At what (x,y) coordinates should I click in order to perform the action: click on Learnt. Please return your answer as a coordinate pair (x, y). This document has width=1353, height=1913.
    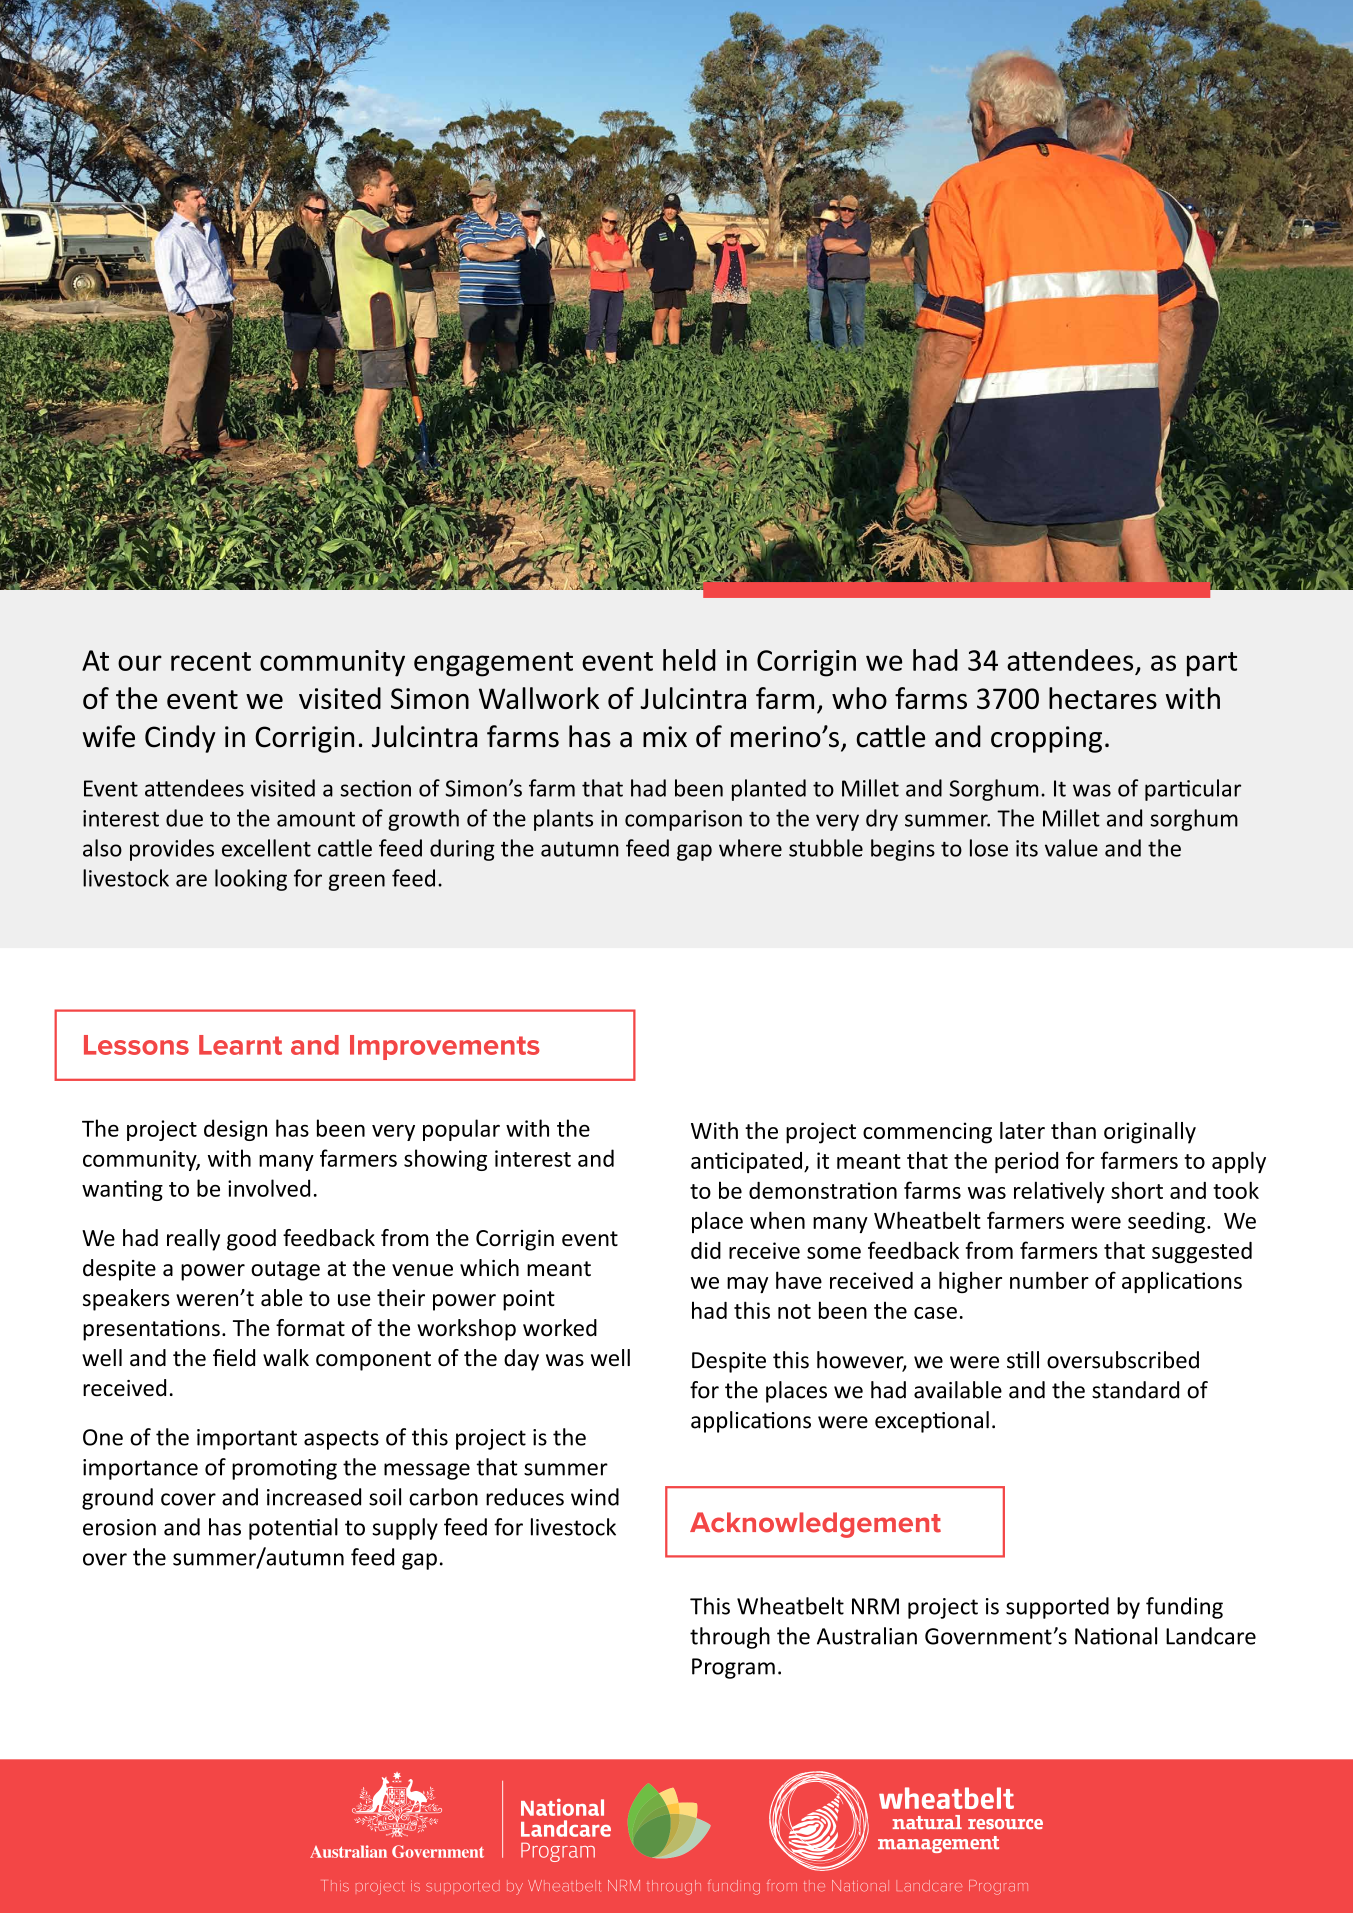
    Looking at the image, I should click on (240, 1045).
